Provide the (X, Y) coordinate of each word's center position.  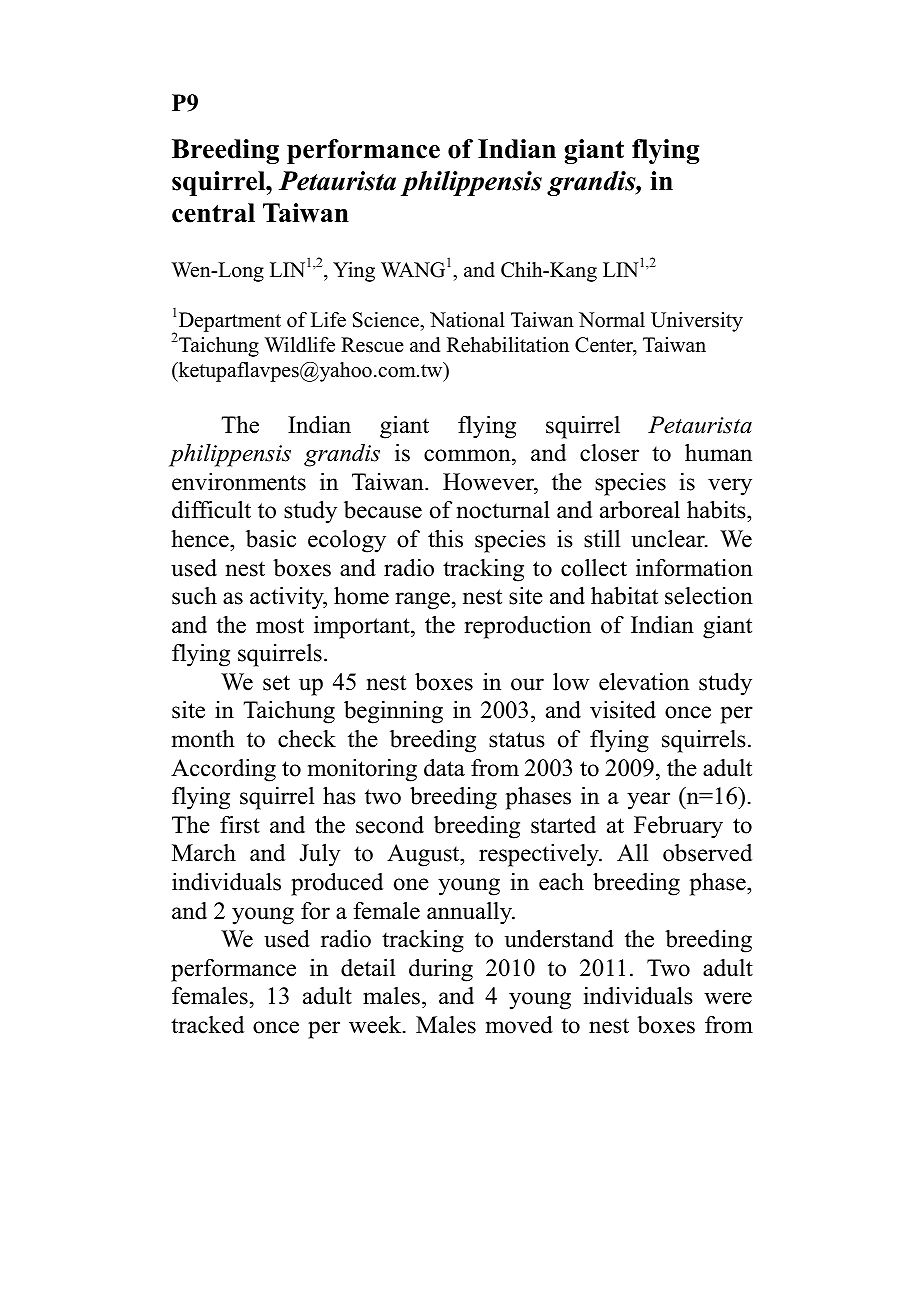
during (441, 970)
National (467, 320)
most (280, 626)
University (697, 322)
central (213, 213)
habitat (624, 596)
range (422, 601)
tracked (207, 1025)
